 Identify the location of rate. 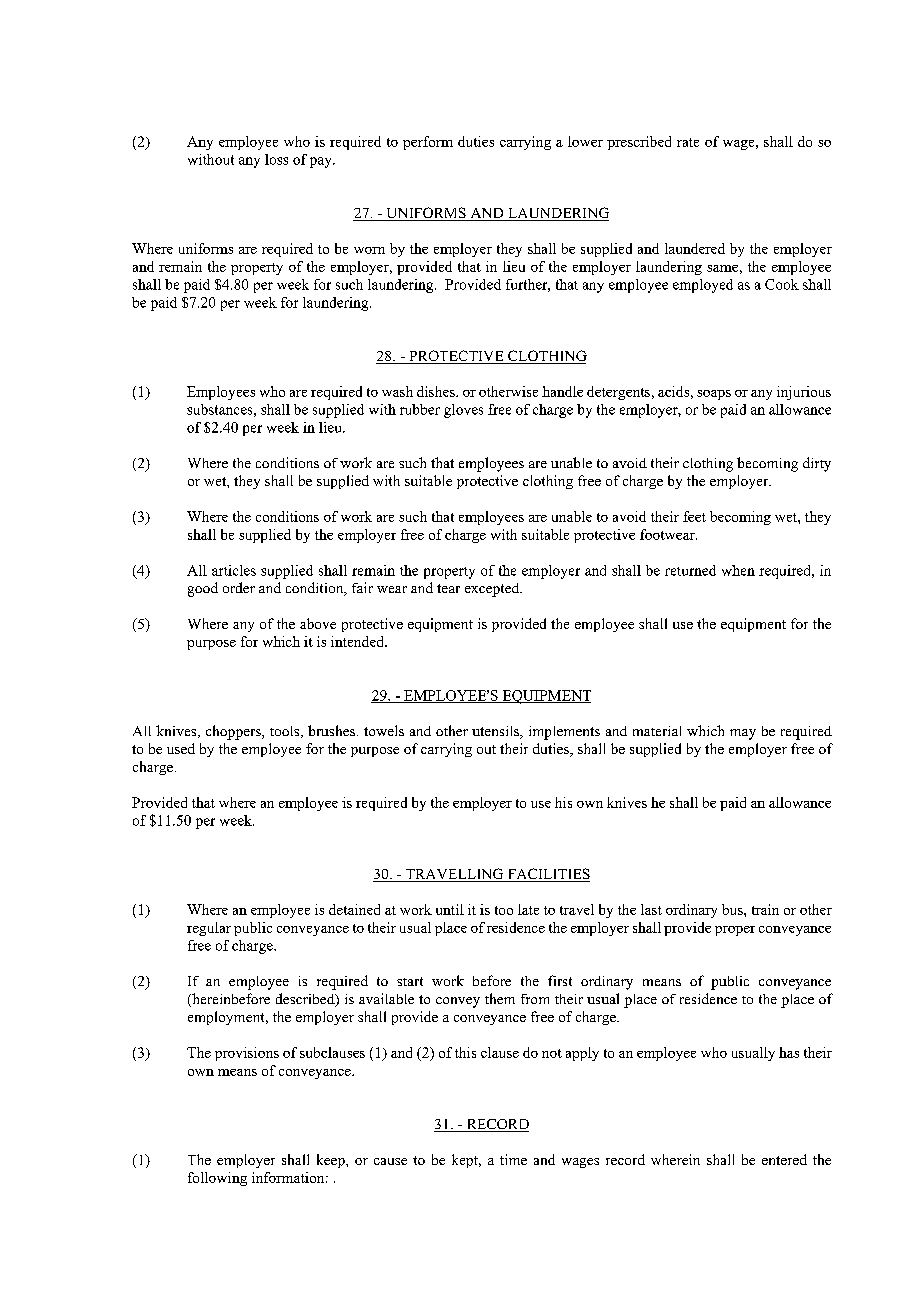
(688, 142).
